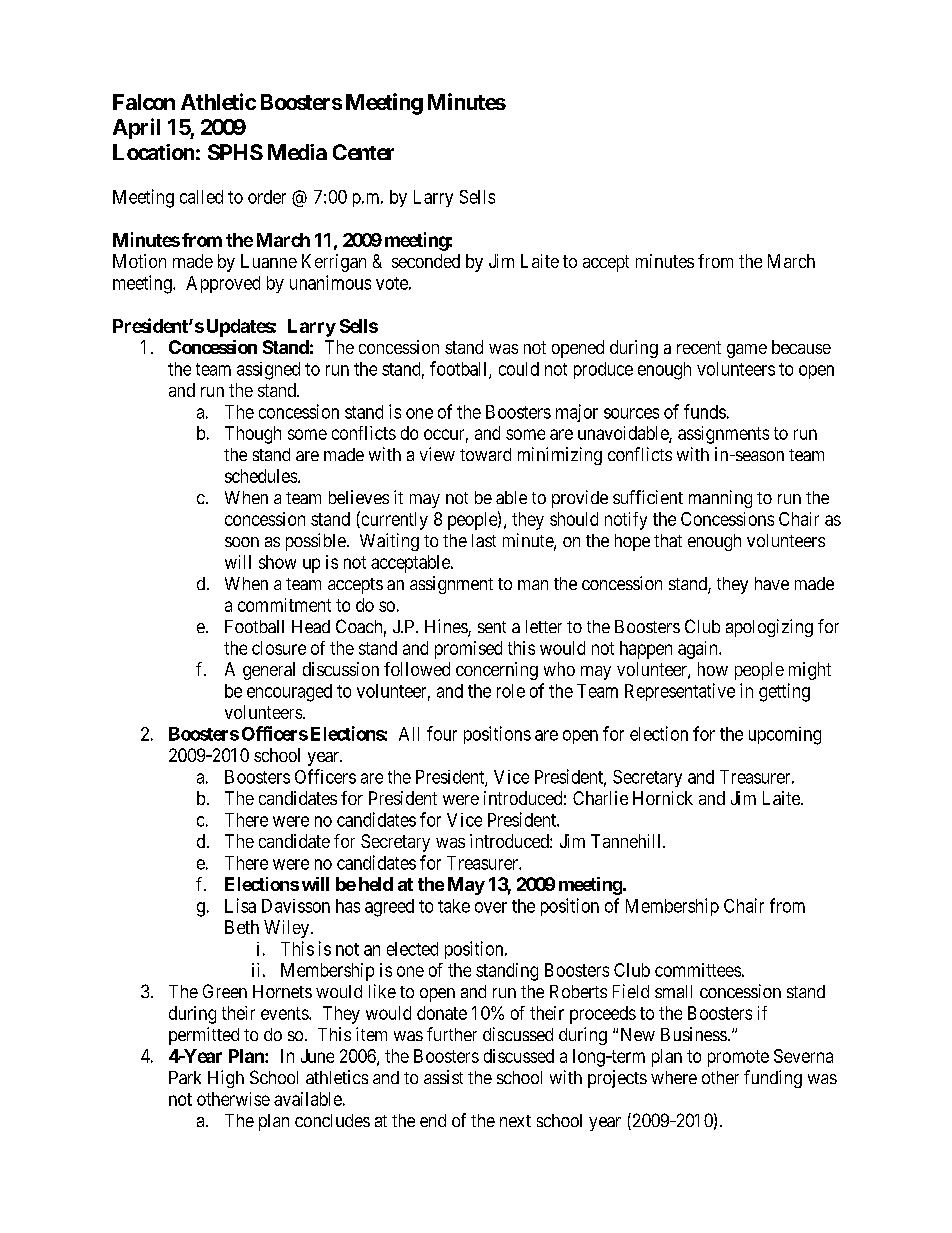  Describe the element at coordinates (720, 499) in the screenshot. I see `manning` at that location.
